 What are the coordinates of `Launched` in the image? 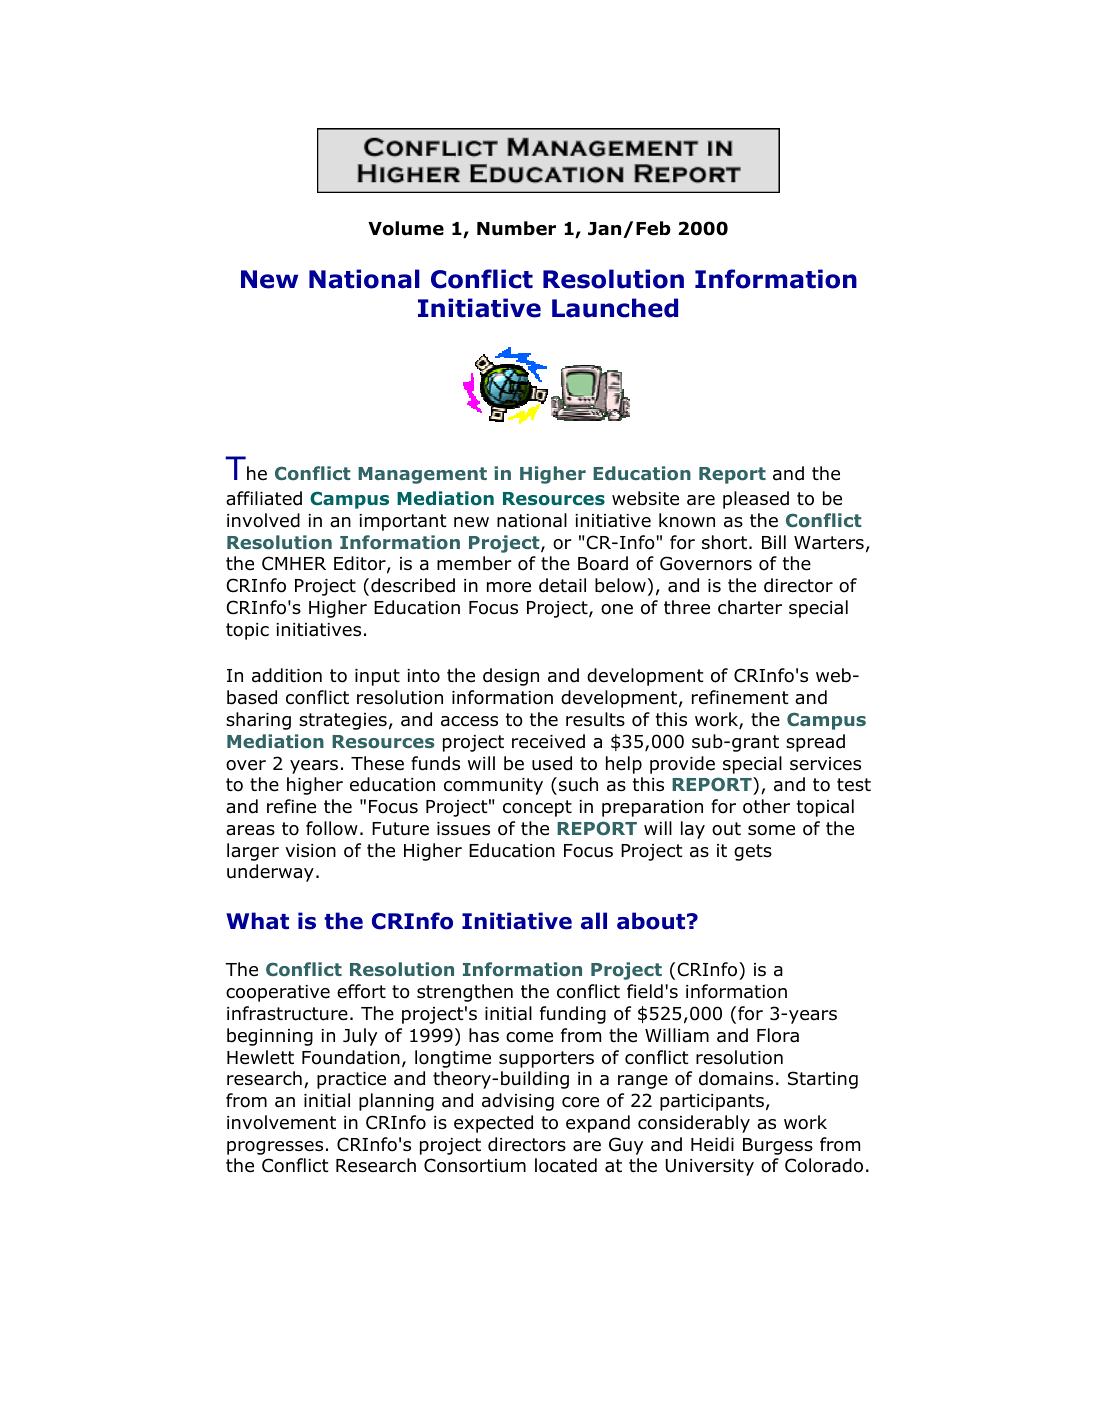 It's located at (615, 308).
